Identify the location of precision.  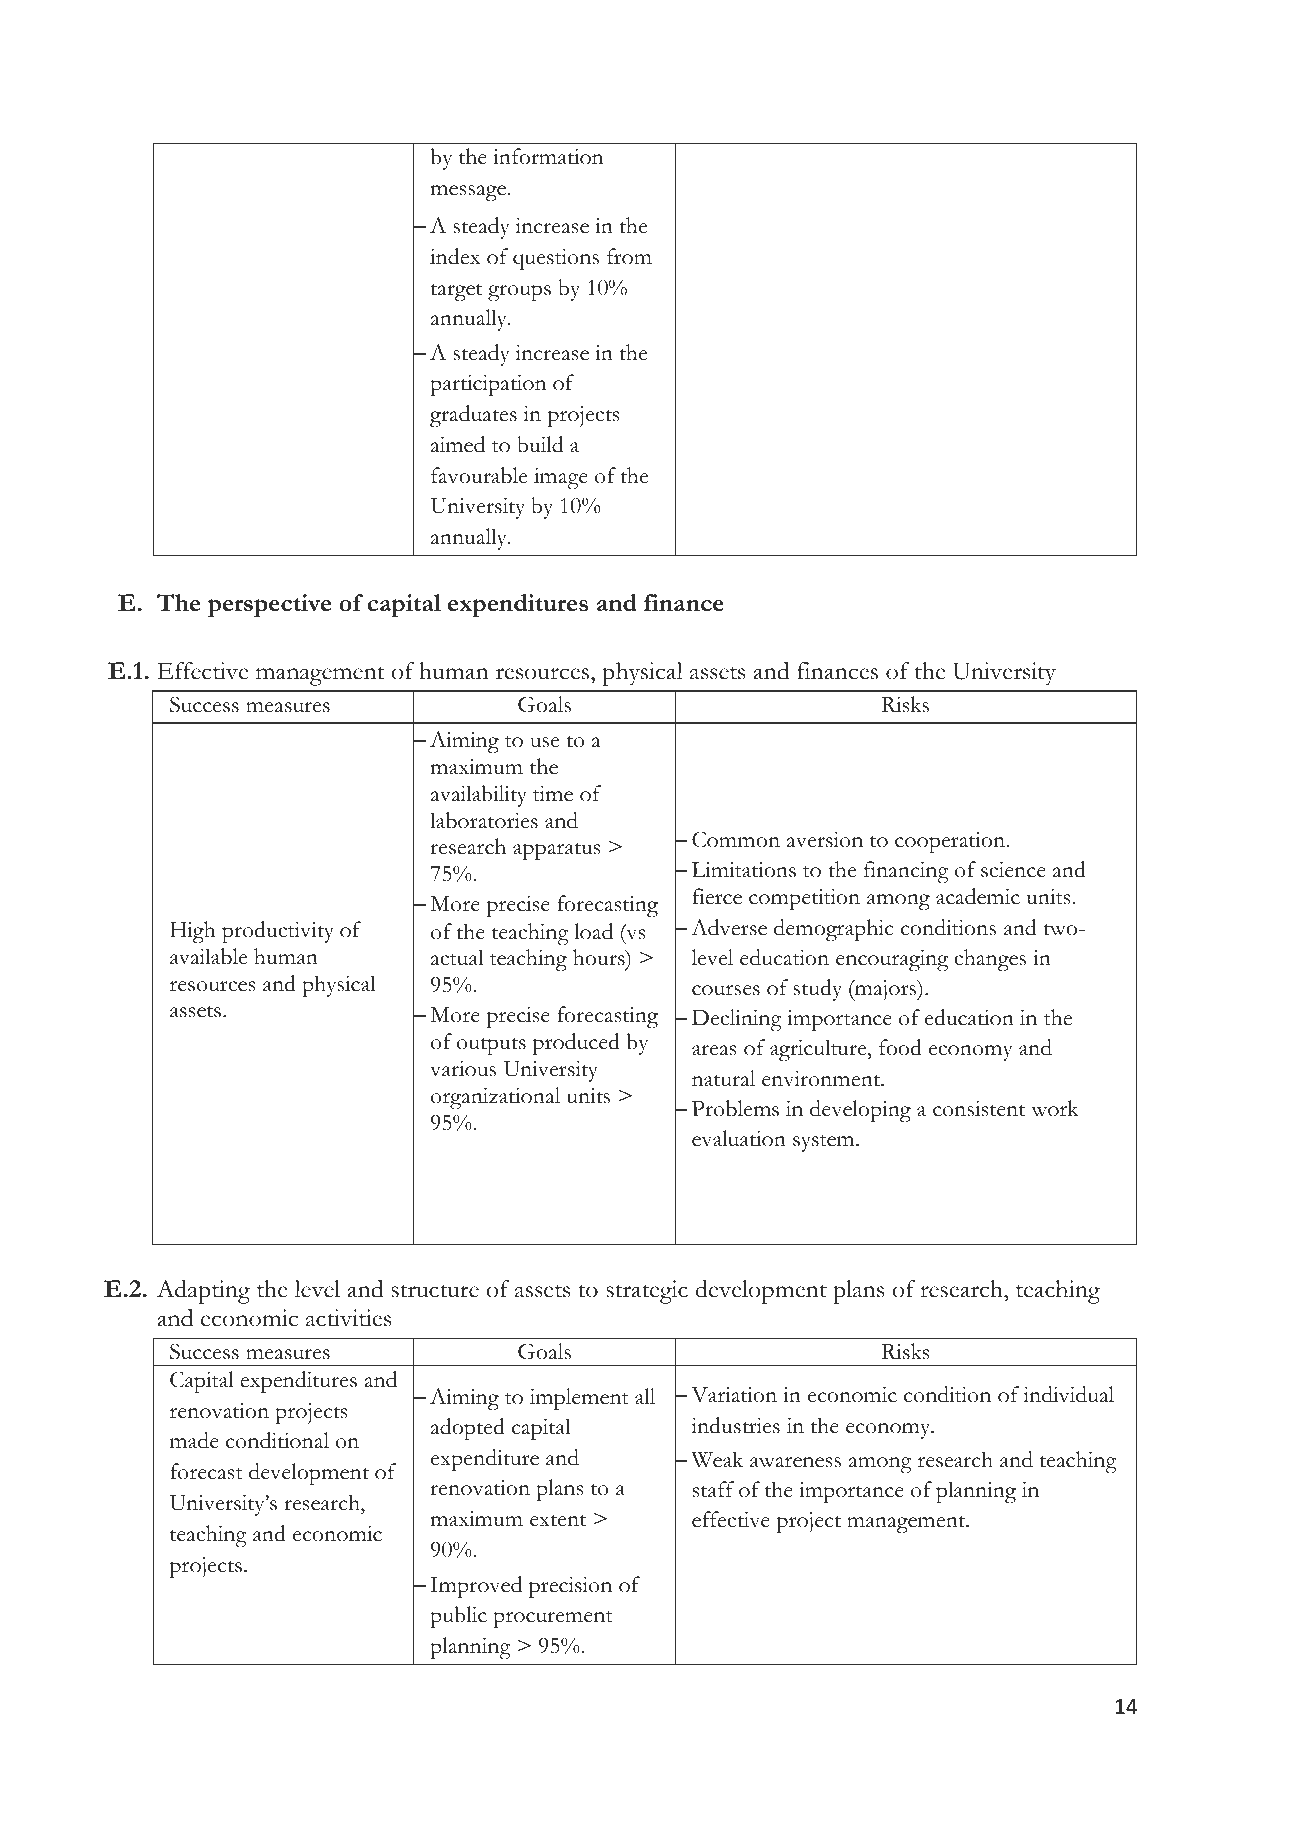
(570, 1587).
